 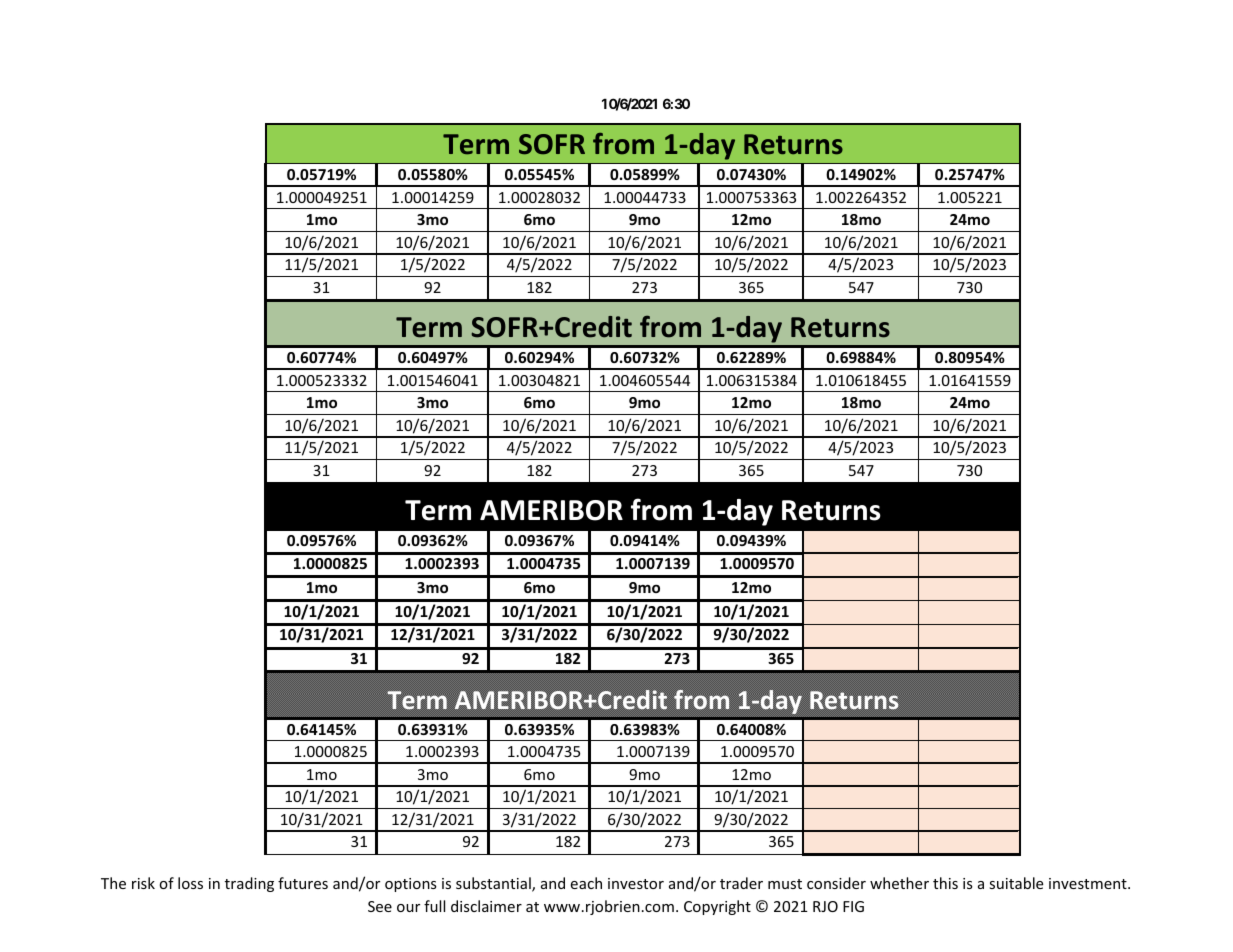 What do you see at coordinates (717, 907) in the screenshot?
I see `Copyright` at bounding box center [717, 907].
